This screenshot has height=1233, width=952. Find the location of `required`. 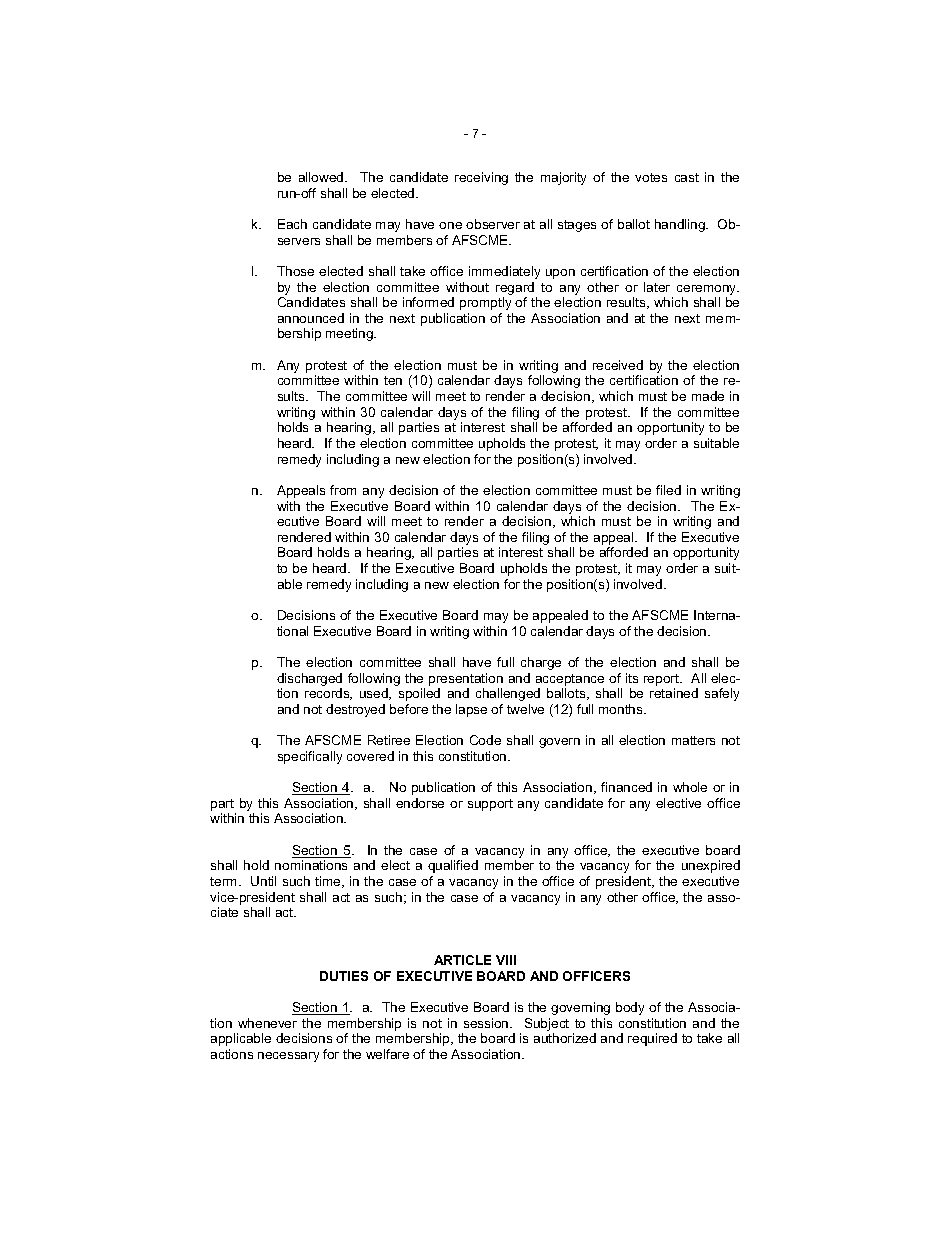

required is located at coordinates (652, 1039).
